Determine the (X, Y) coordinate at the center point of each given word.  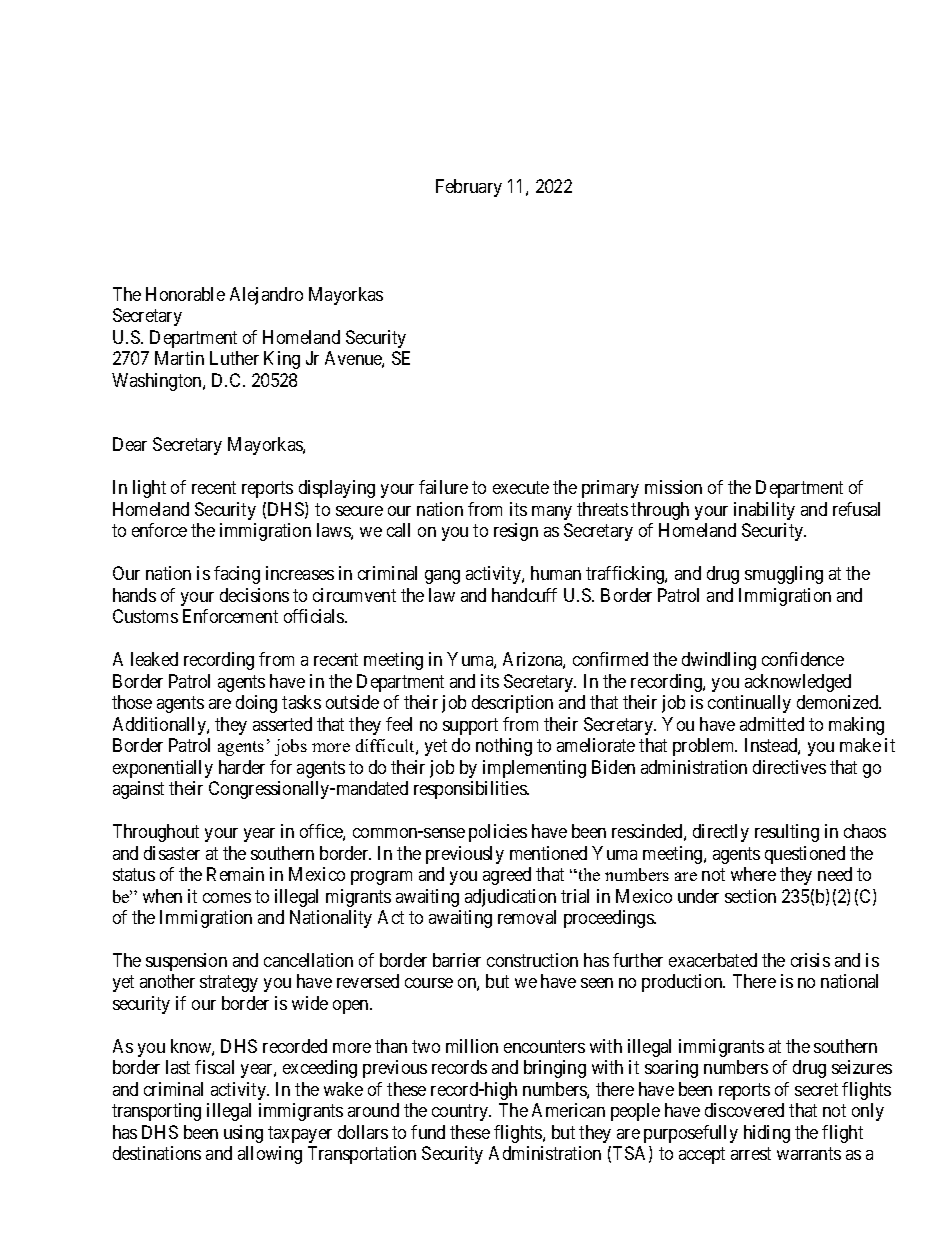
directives (789, 767)
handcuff (524, 595)
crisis (810, 960)
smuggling (784, 575)
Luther (234, 358)
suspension (186, 962)
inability (764, 511)
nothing (504, 747)
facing (237, 575)
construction (532, 960)
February (469, 188)
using (243, 1134)
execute (521, 487)
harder (242, 767)
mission (673, 487)
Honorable (185, 294)
